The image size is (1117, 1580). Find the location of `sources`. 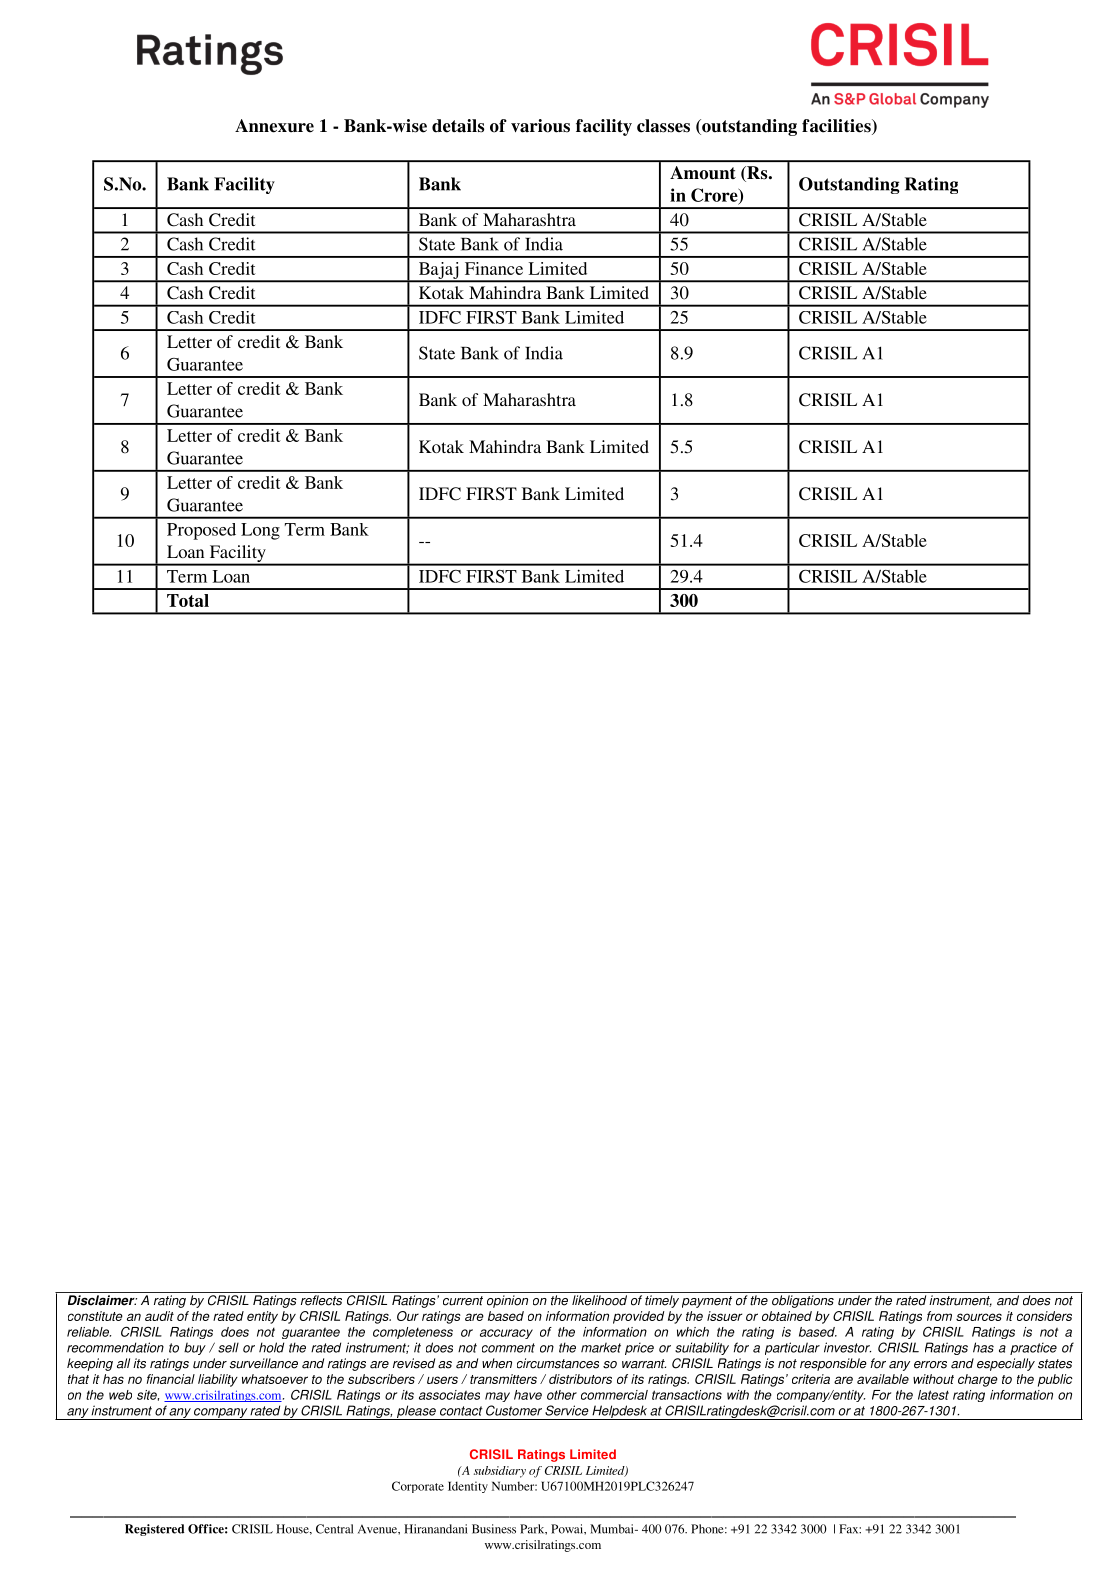

sources is located at coordinates (979, 1317).
